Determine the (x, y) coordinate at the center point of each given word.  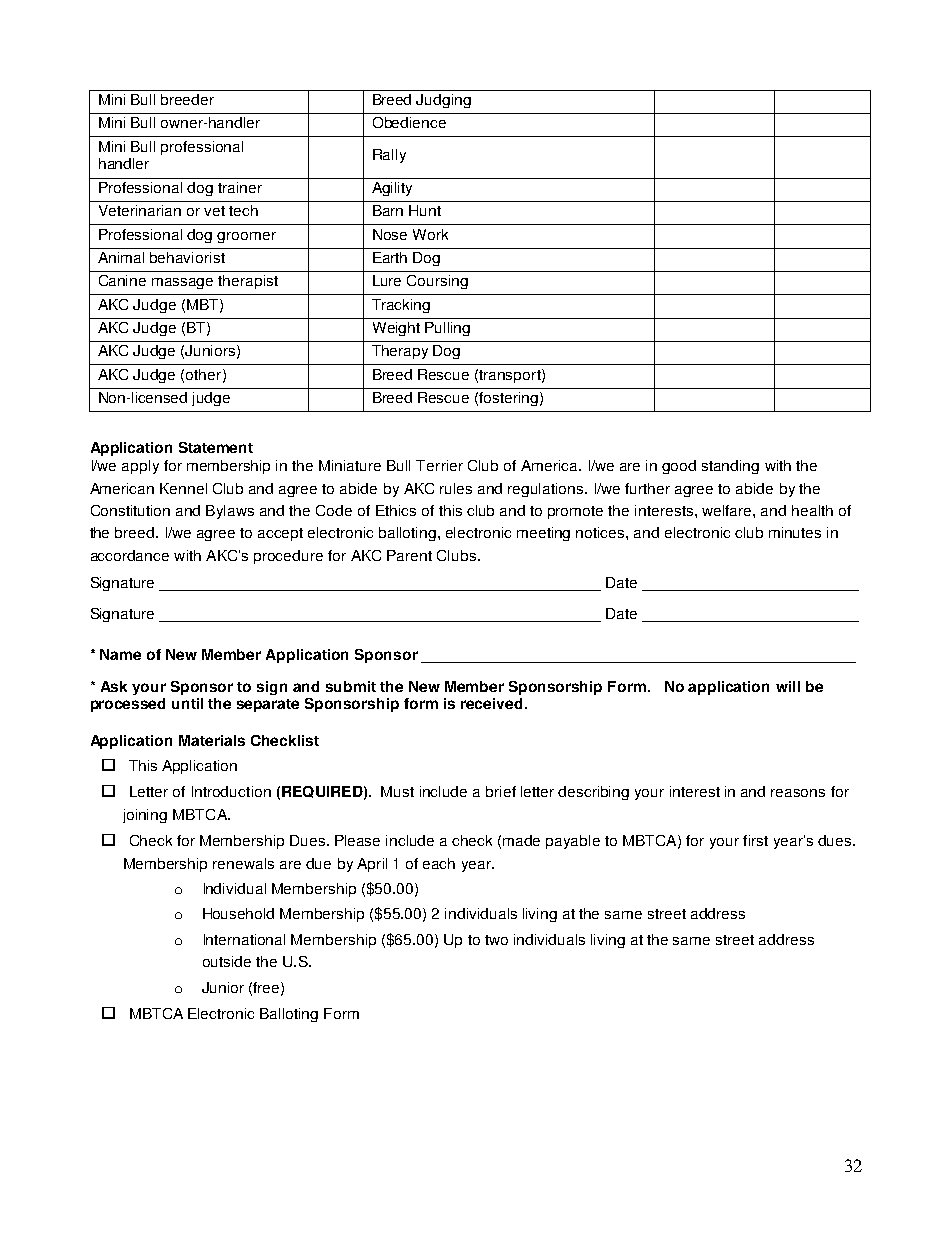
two (496, 940)
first (755, 840)
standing (730, 467)
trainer (240, 187)
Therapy (400, 352)
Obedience (409, 122)
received (491, 703)
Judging (443, 101)
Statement (216, 447)
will (788, 686)
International (244, 939)
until (187, 703)
